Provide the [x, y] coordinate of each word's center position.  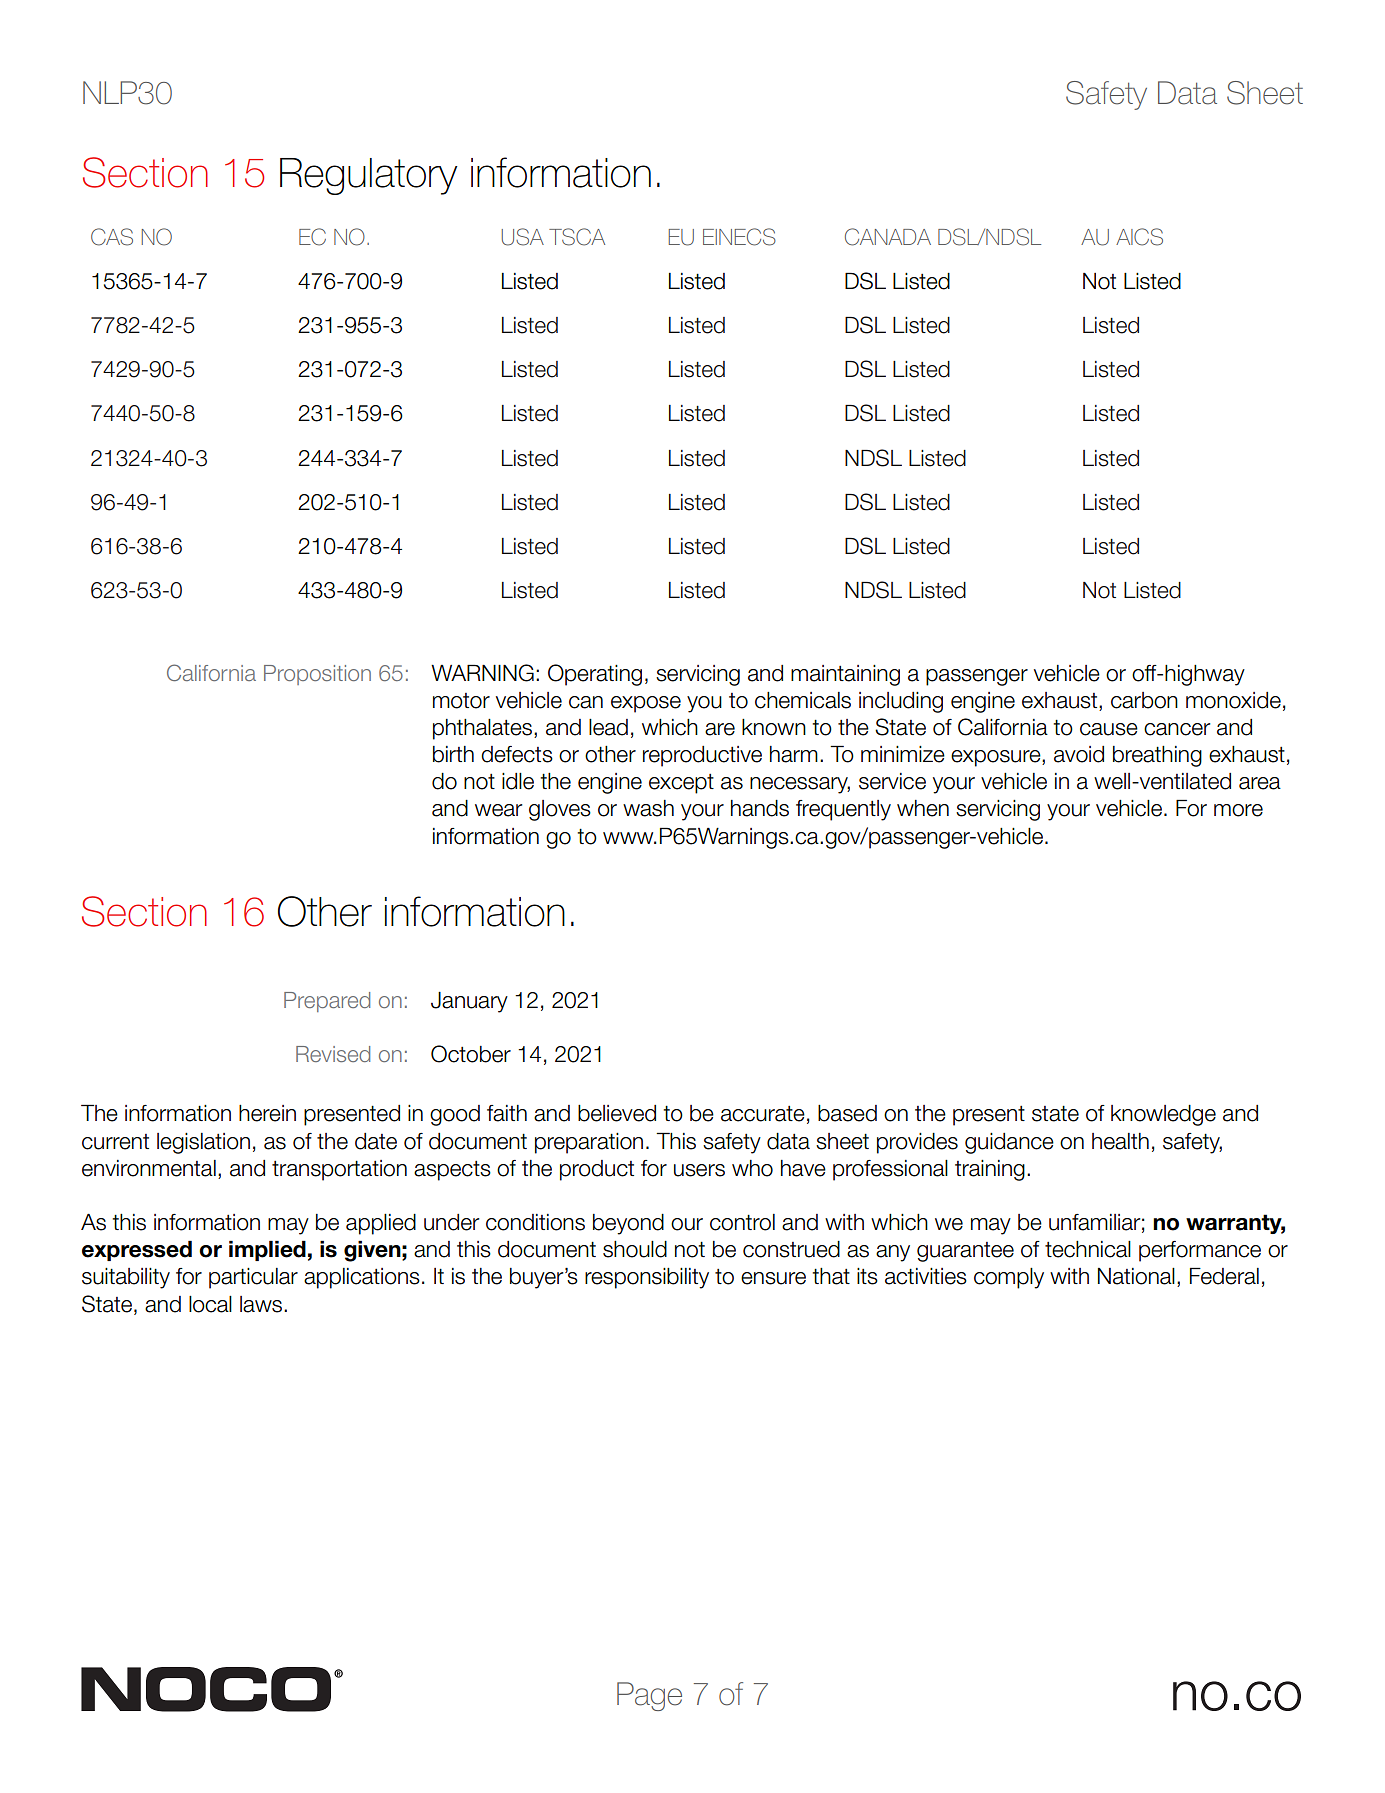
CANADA [888, 237]
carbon [1144, 700]
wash [648, 808]
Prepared [327, 1002]
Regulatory [369, 176]
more [1238, 810]
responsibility [647, 1278]
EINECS [739, 237]
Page [649, 1696]
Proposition [317, 675]
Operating [595, 675]
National [1136, 1276]
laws [261, 1304]
